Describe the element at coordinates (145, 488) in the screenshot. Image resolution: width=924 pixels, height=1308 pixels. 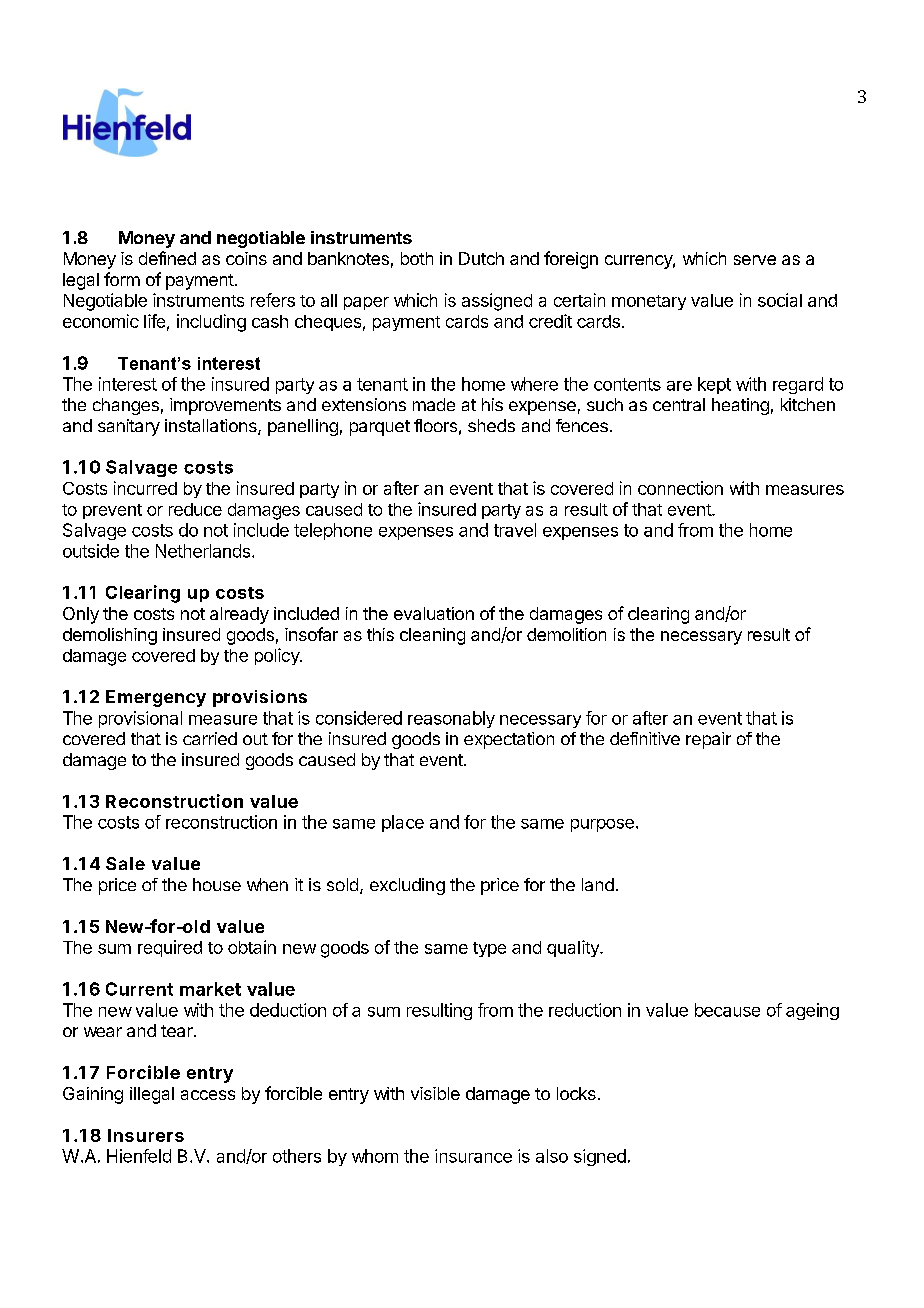
I see `incurred` at that location.
